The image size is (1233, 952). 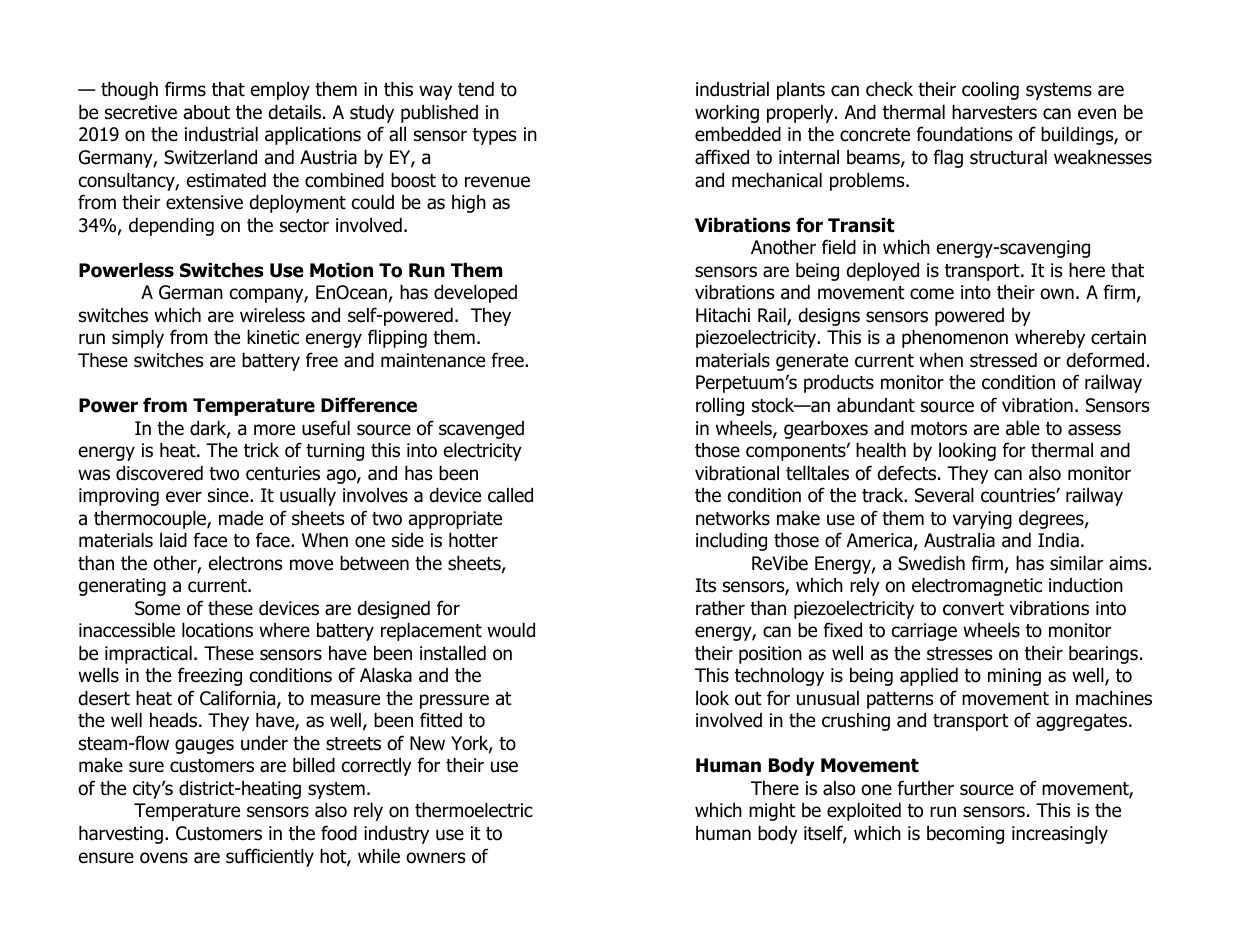 What do you see at coordinates (720, 407) in the screenshot?
I see `rolling` at bounding box center [720, 407].
